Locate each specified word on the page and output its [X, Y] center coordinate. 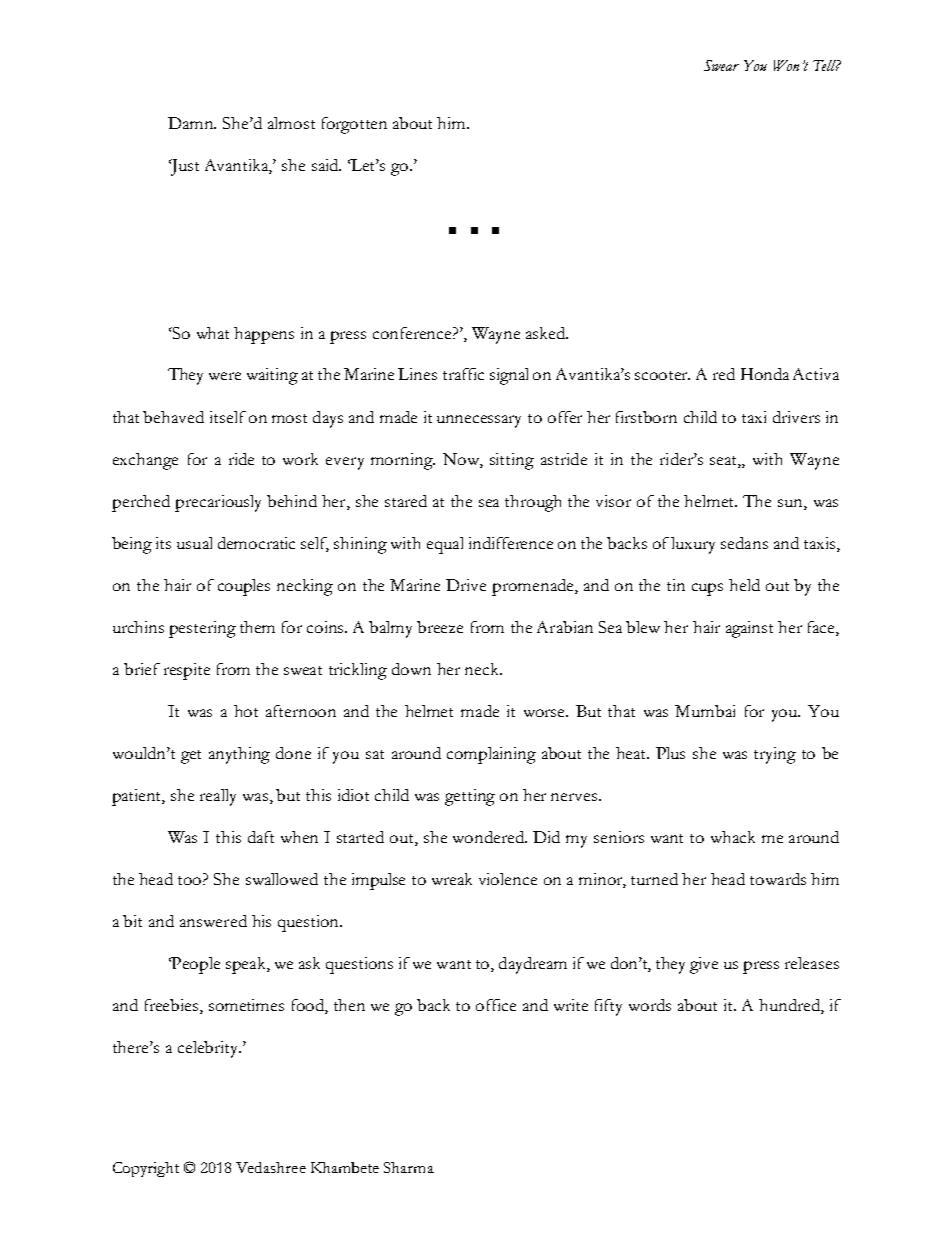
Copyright [146, 1169]
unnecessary [479, 421]
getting [470, 797]
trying [775, 755]
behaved [173, 417]
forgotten [354, 125]
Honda [765, 374]
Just [184, 167]
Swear [721, 65]
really [218, 797]
